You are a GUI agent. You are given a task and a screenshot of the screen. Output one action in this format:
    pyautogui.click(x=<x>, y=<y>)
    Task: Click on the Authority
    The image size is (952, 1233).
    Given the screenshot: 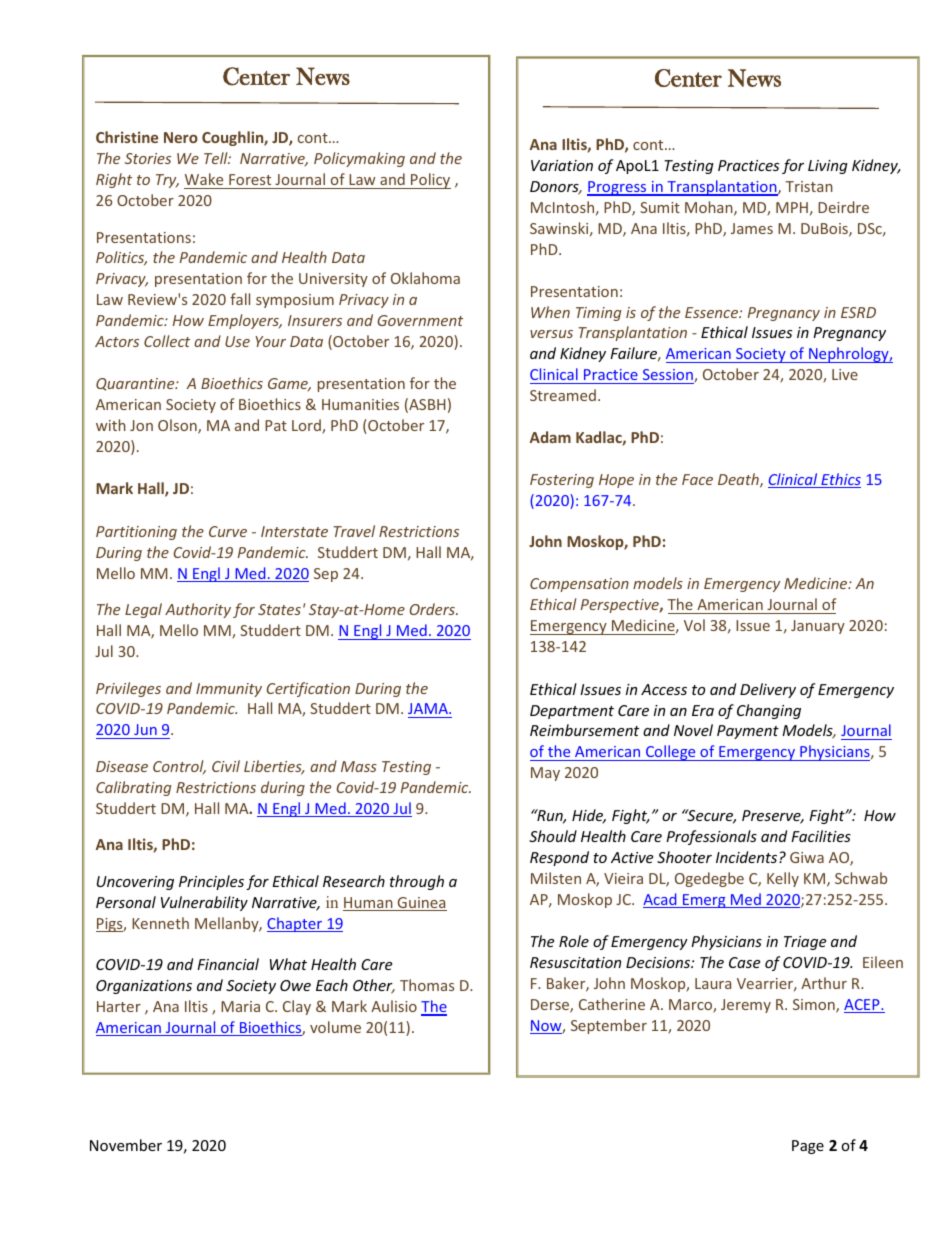 What is the action you would take?
    pyautogui.click(x=198, y=610)
